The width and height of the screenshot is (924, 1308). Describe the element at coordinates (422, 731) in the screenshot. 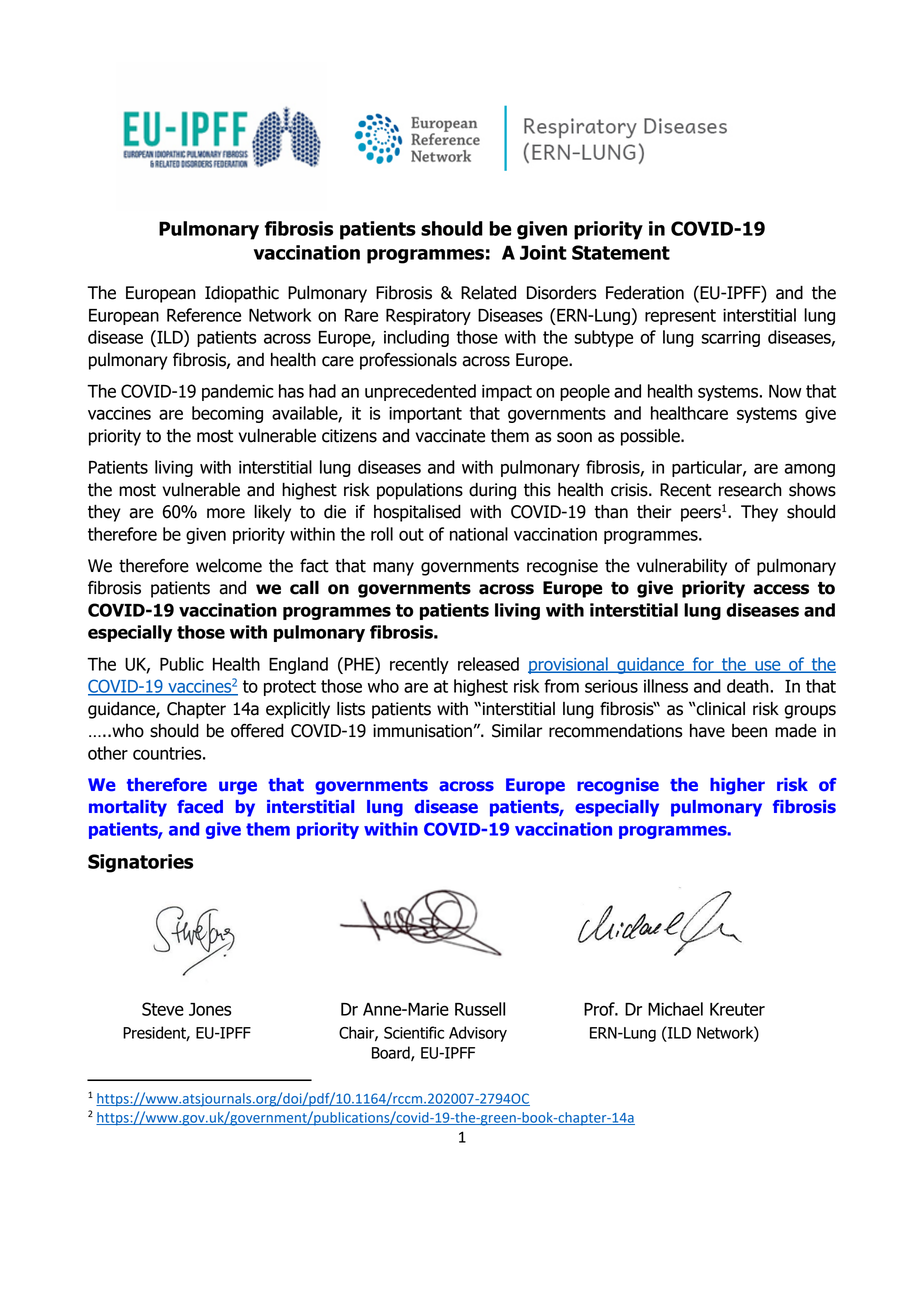

I see `immunisation` at that location.
